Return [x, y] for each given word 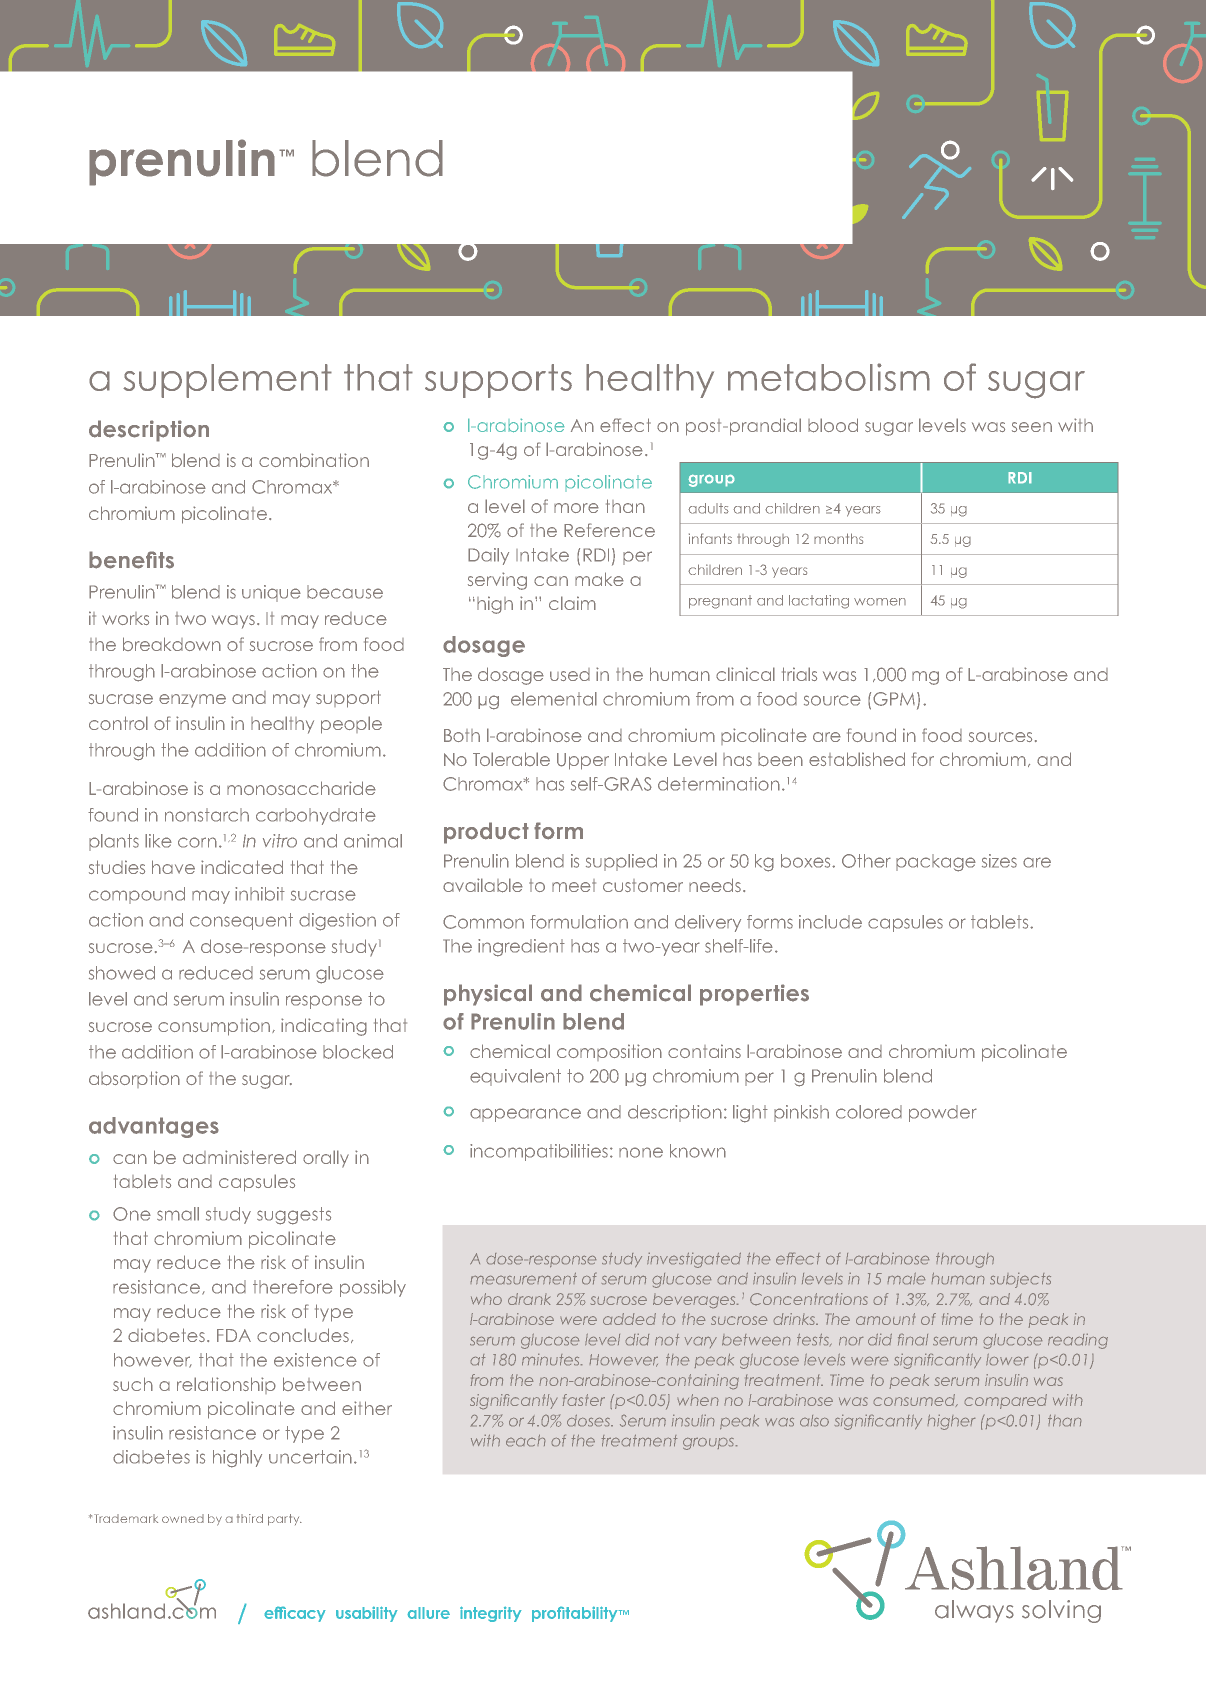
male [906, 1278]
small [178, 1214]
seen [1032, 427]
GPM [894, 699]
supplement [227, 381]
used [570, 674]
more [576, 508]
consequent [241, 921]
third [250, 1518]
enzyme [192, 701]
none [641, 1152]
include [830, 922]
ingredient [521, 948]
